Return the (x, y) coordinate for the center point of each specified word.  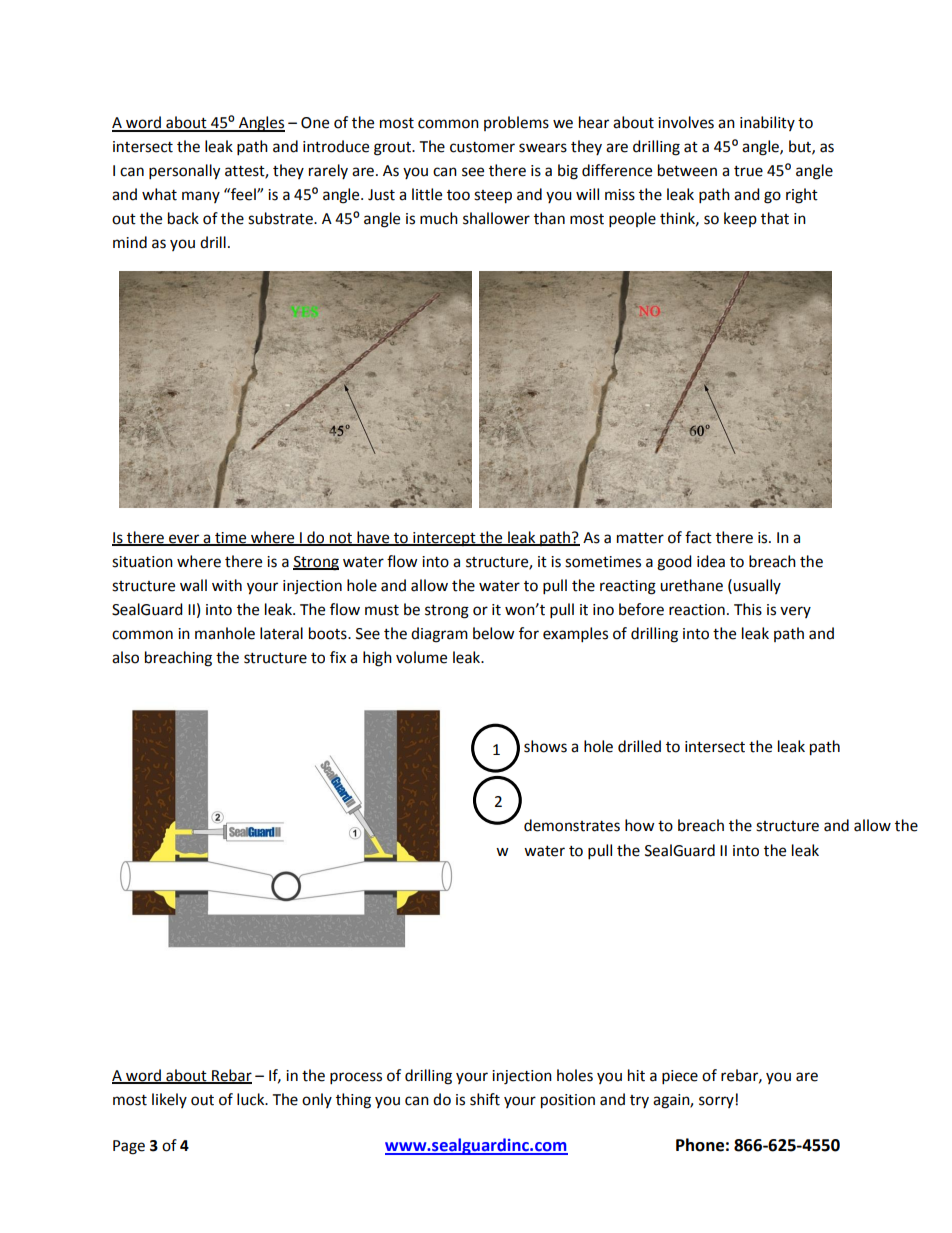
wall (193, 585)
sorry (716, 1102)
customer (482, 147)
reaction (697, 610)
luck (252, 1099)
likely (169, 1100)
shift (485, 1099)
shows (545, 746)
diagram (439, 635)
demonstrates (572, 825)
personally (184, 172)
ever (184, 539)
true (748, 171)
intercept (444, 539)
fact (698, 537)
